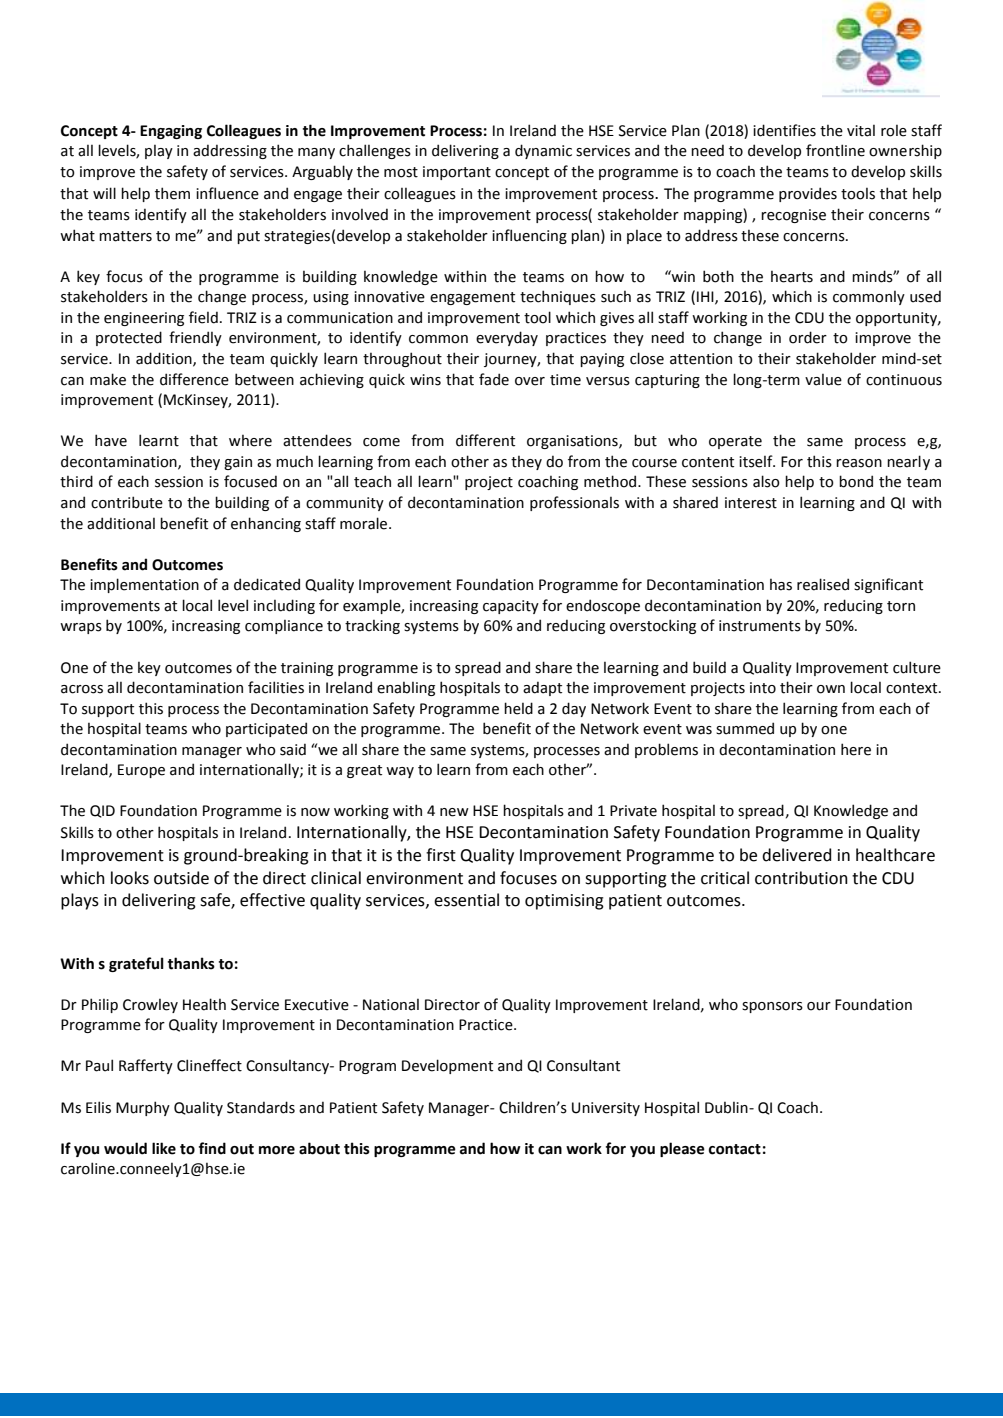  I want to click on frontline, so click(835, 150).
